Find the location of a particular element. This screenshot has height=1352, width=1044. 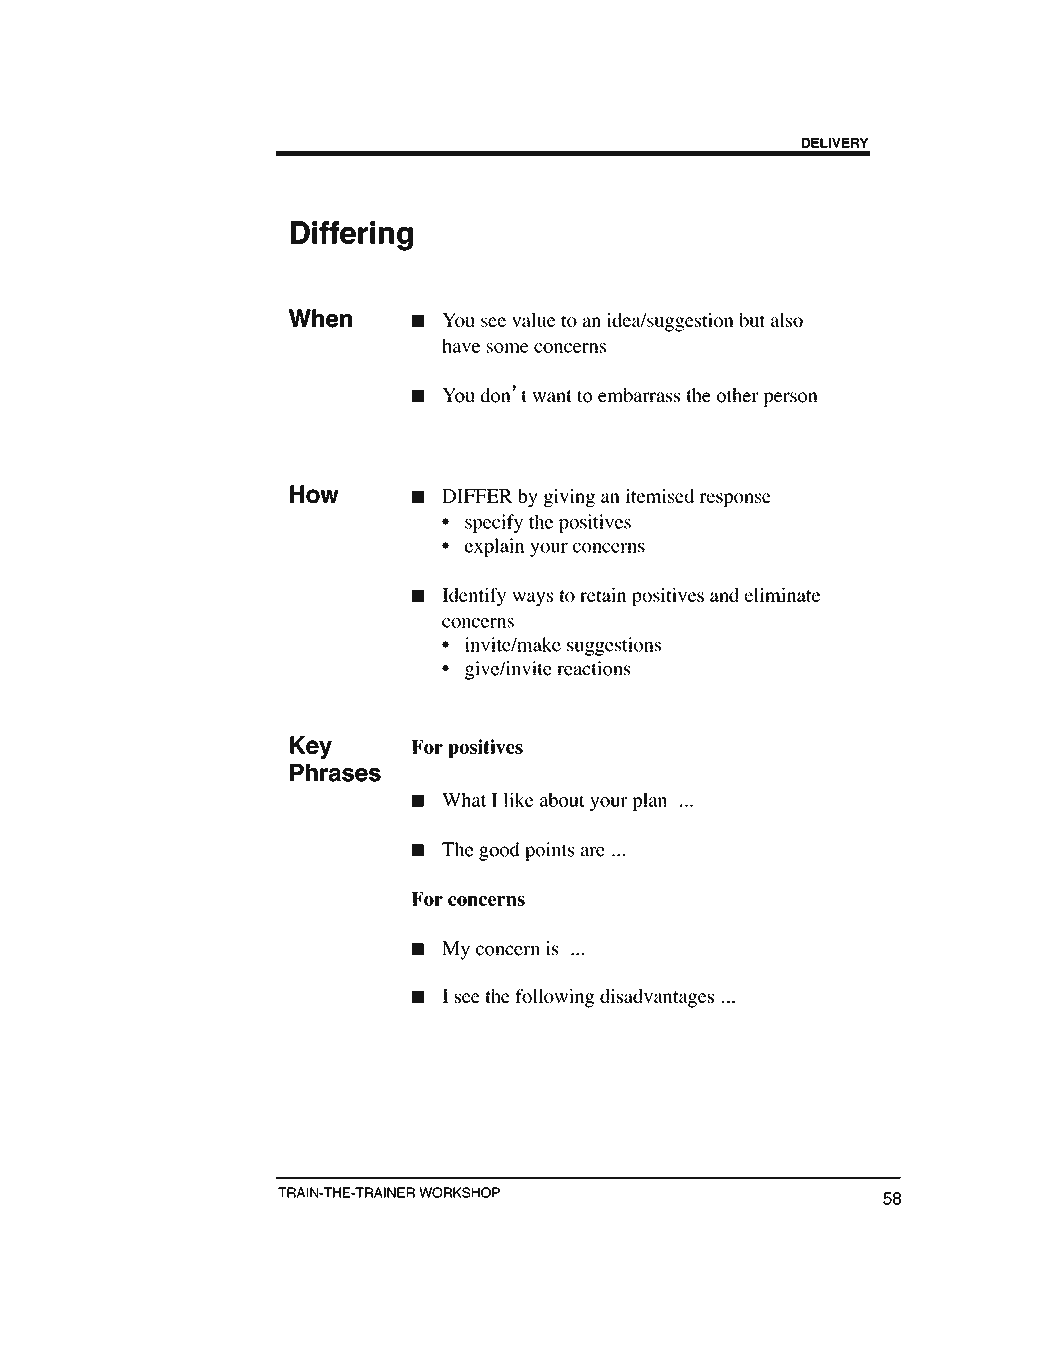

value is located at coordinates (534, 320).
